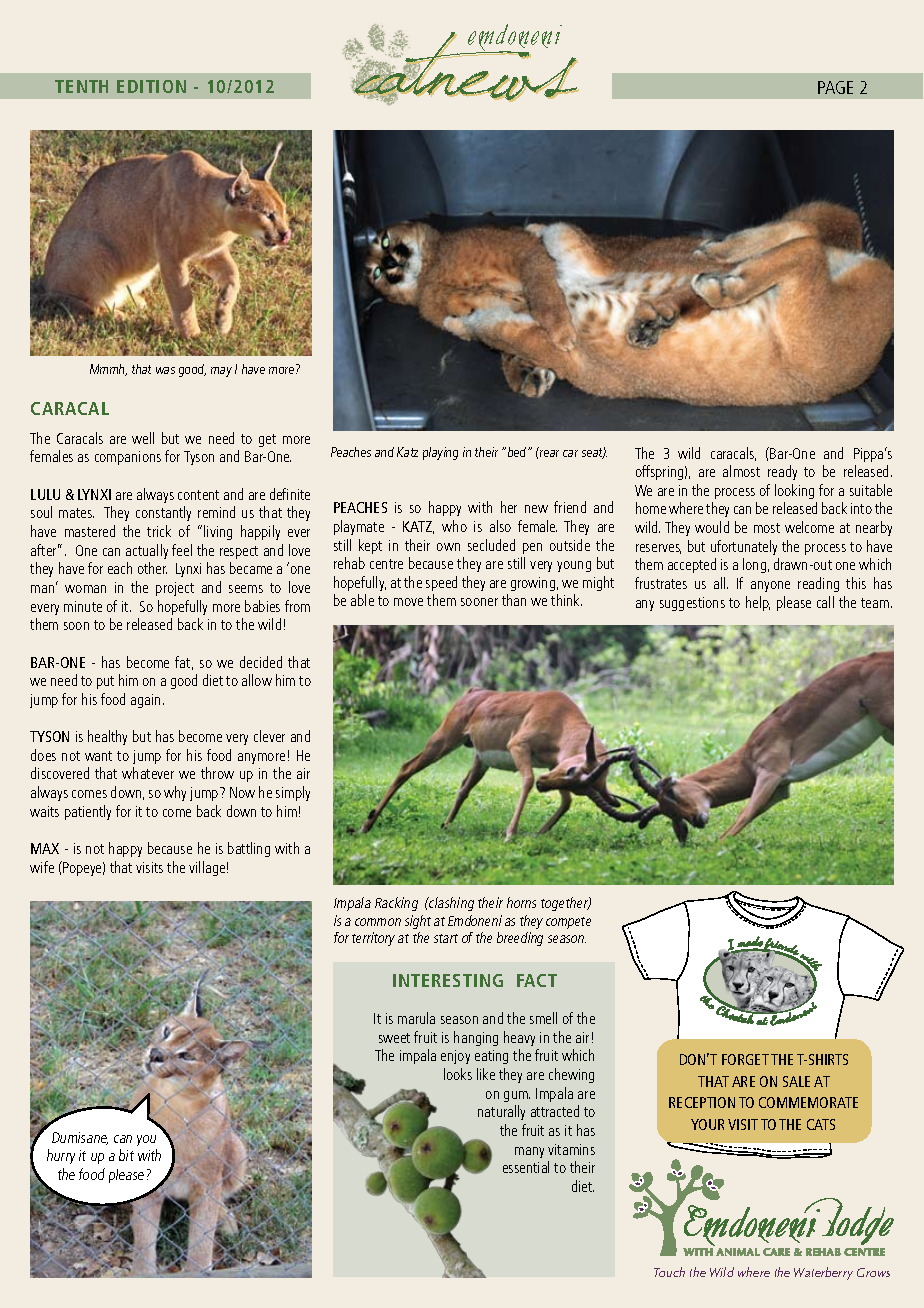 The height and width of the screenshot is (1308, 924). I want to click on looking, so click(794, 491).
